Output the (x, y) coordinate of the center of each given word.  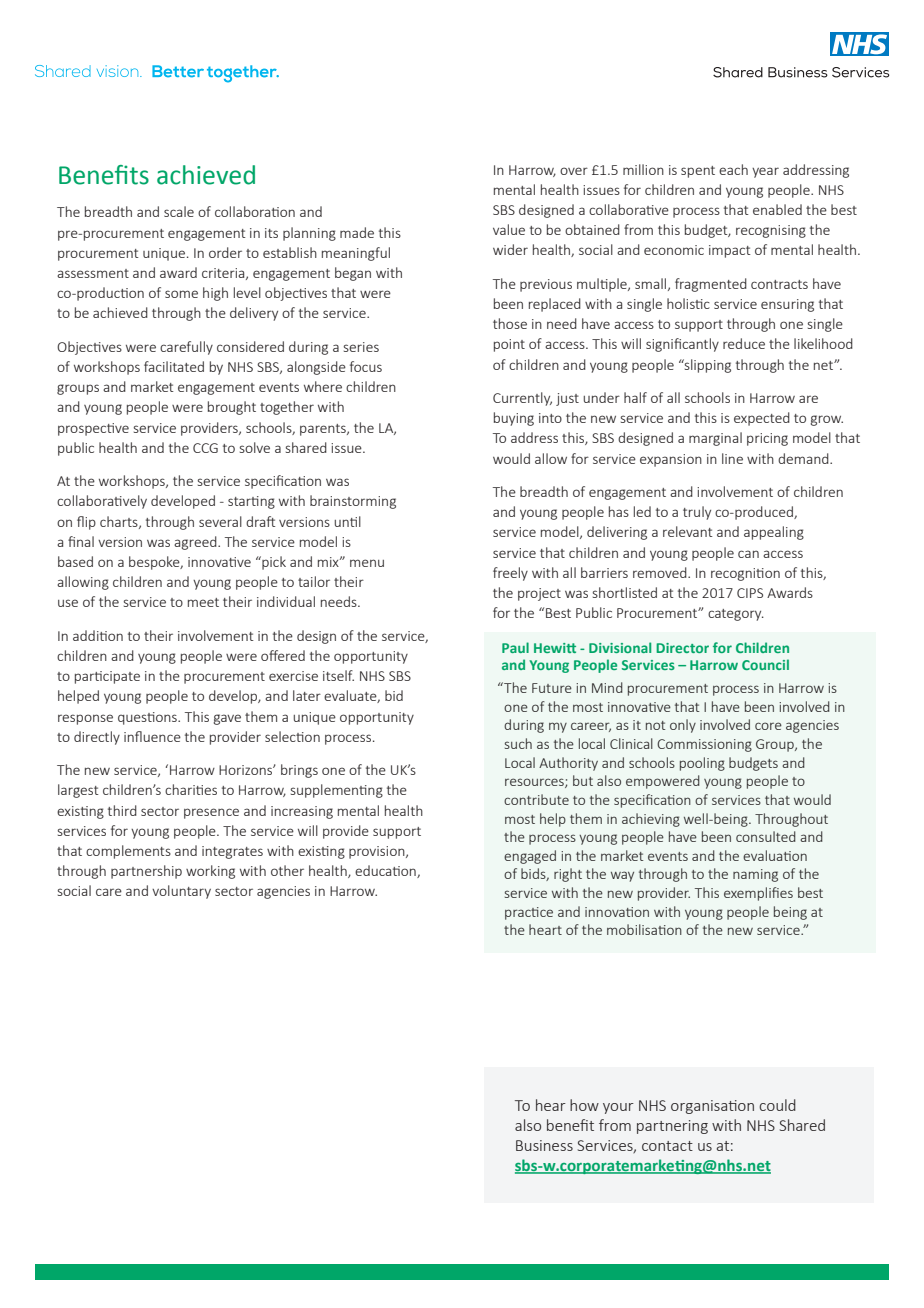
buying (514, 419)
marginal (715, 439)
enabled (777, 209)
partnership (146, 872)
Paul (515, 647)
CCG (205, 448)
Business (544, 1145)
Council (765, 664)
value (509, 229)
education (386, 871)
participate (107, 677)
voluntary (181, 892)
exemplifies (758, 894)
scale (179, 211)
